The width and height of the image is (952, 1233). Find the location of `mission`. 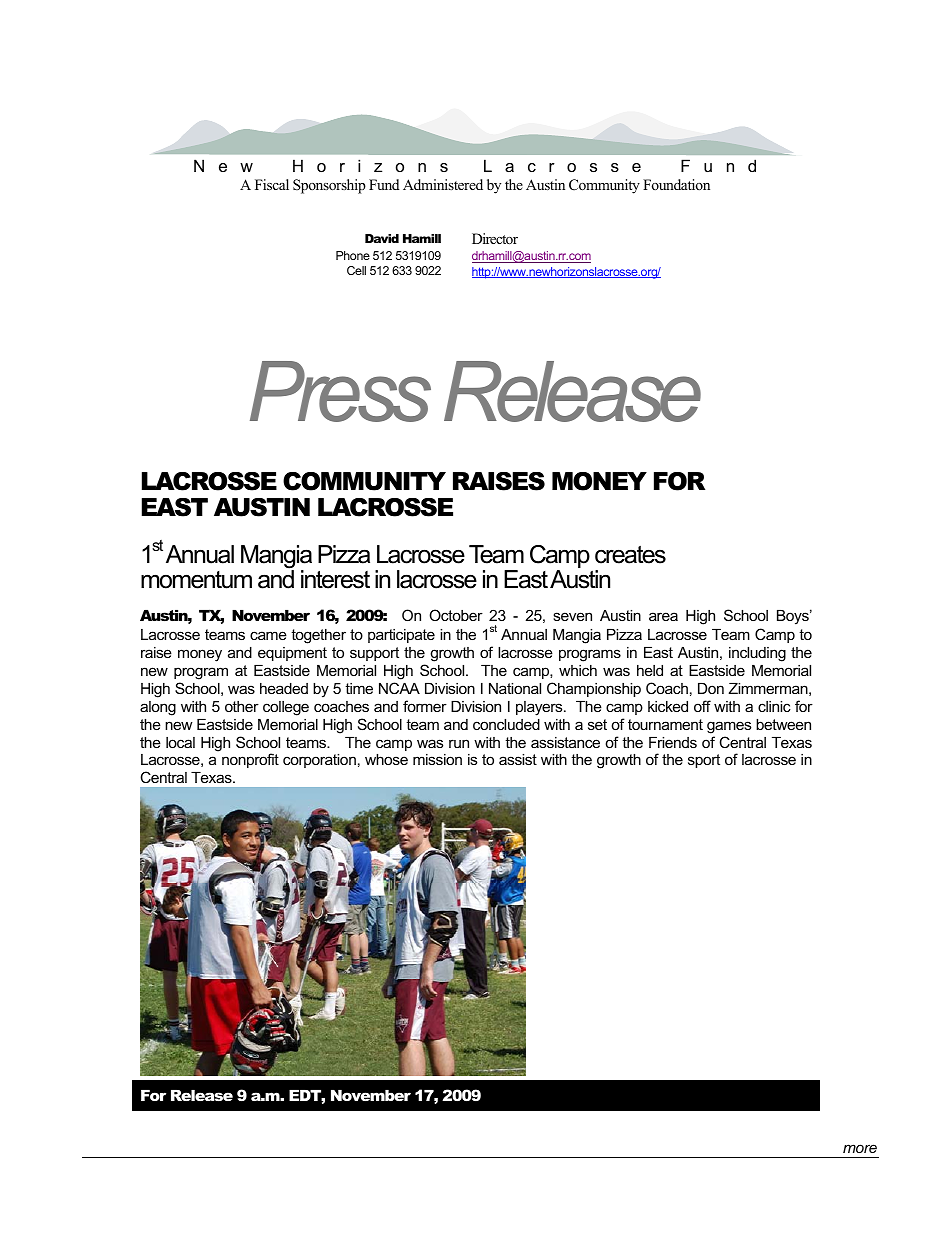

mission is located at coordinates (437, 759).
